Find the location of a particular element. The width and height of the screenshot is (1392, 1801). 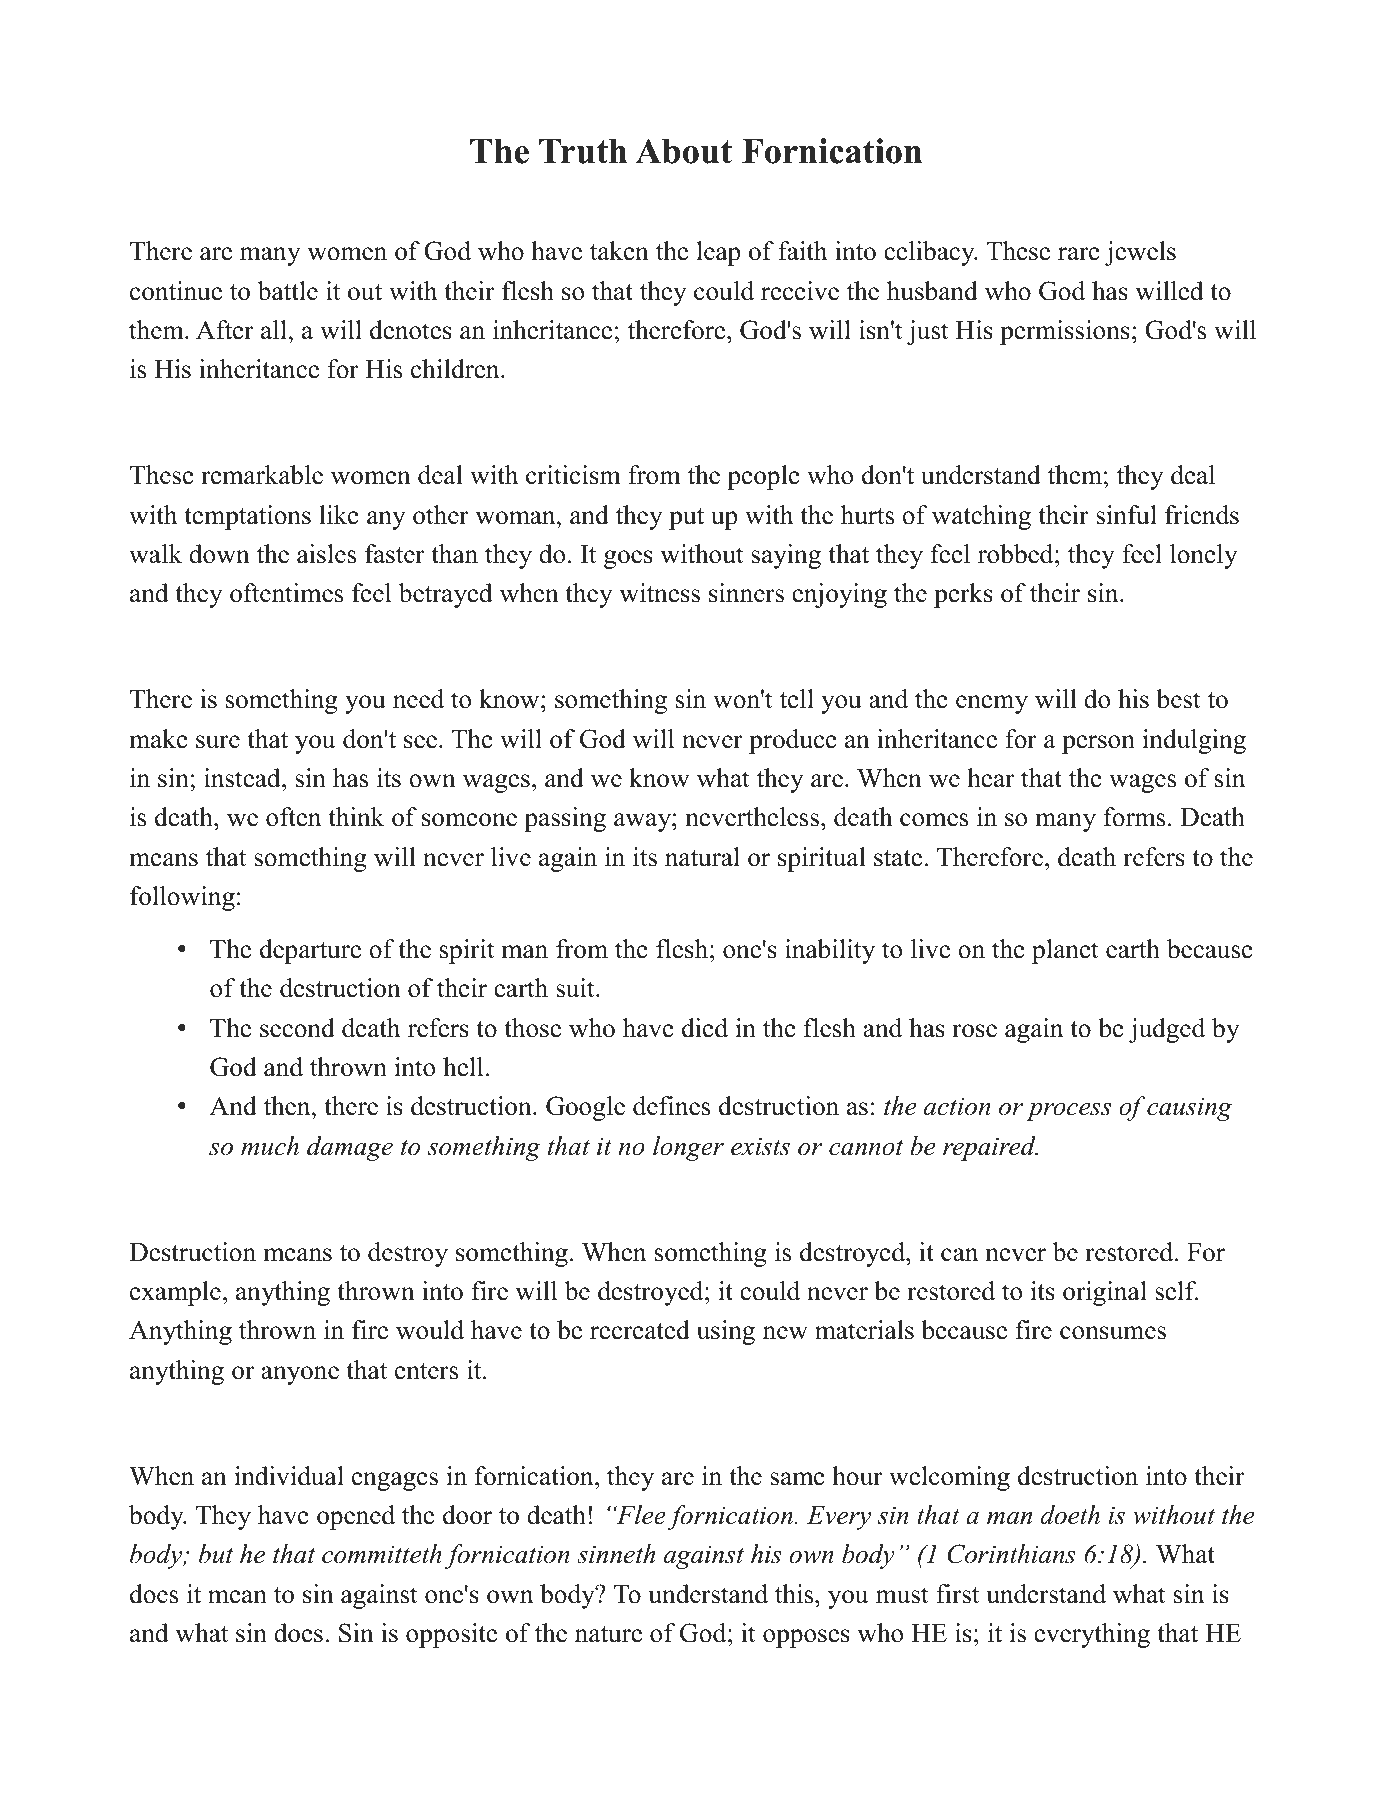

nature is located at coordinates (608, 1634).
